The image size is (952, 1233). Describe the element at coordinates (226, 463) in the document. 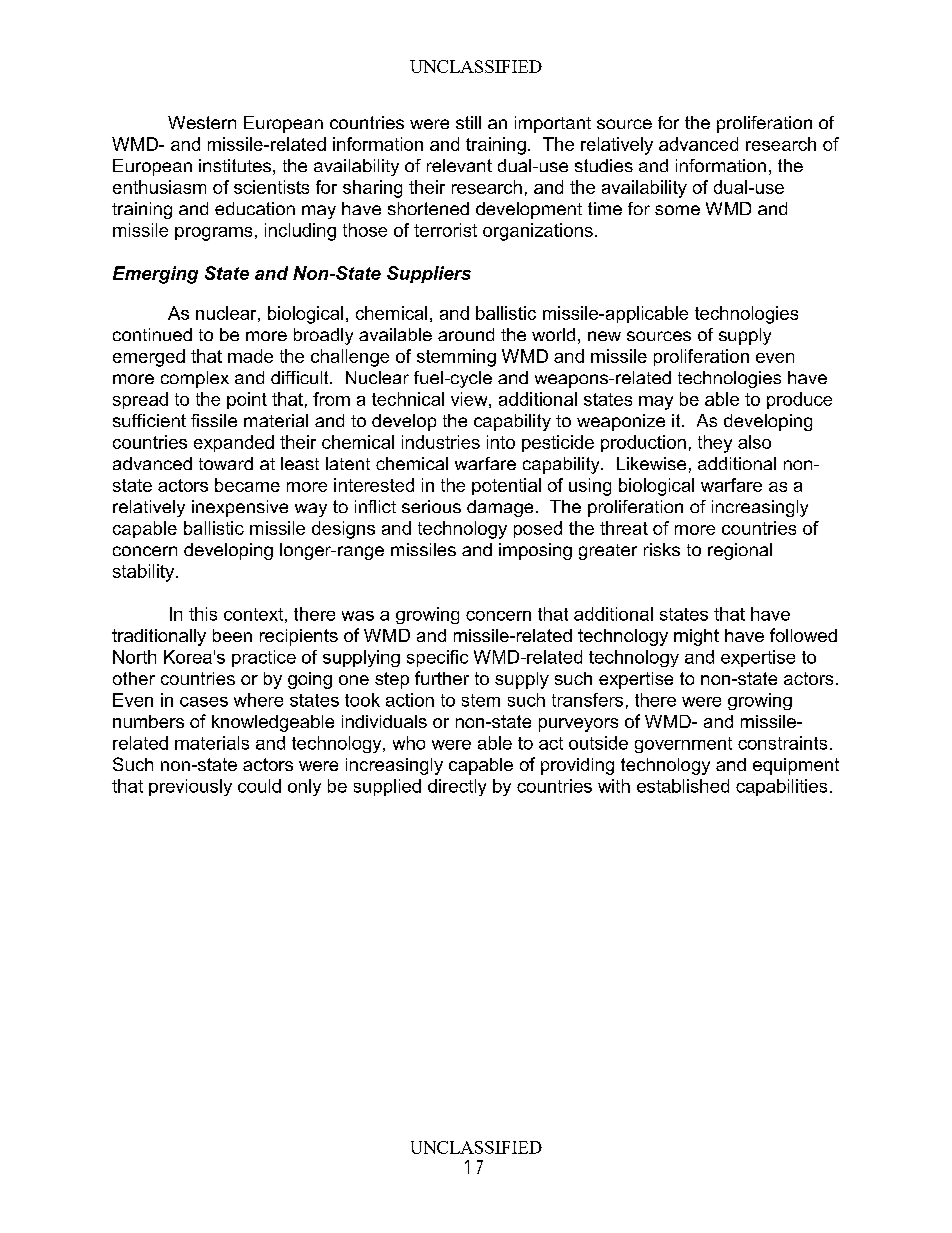

I see `toward` at that location.
